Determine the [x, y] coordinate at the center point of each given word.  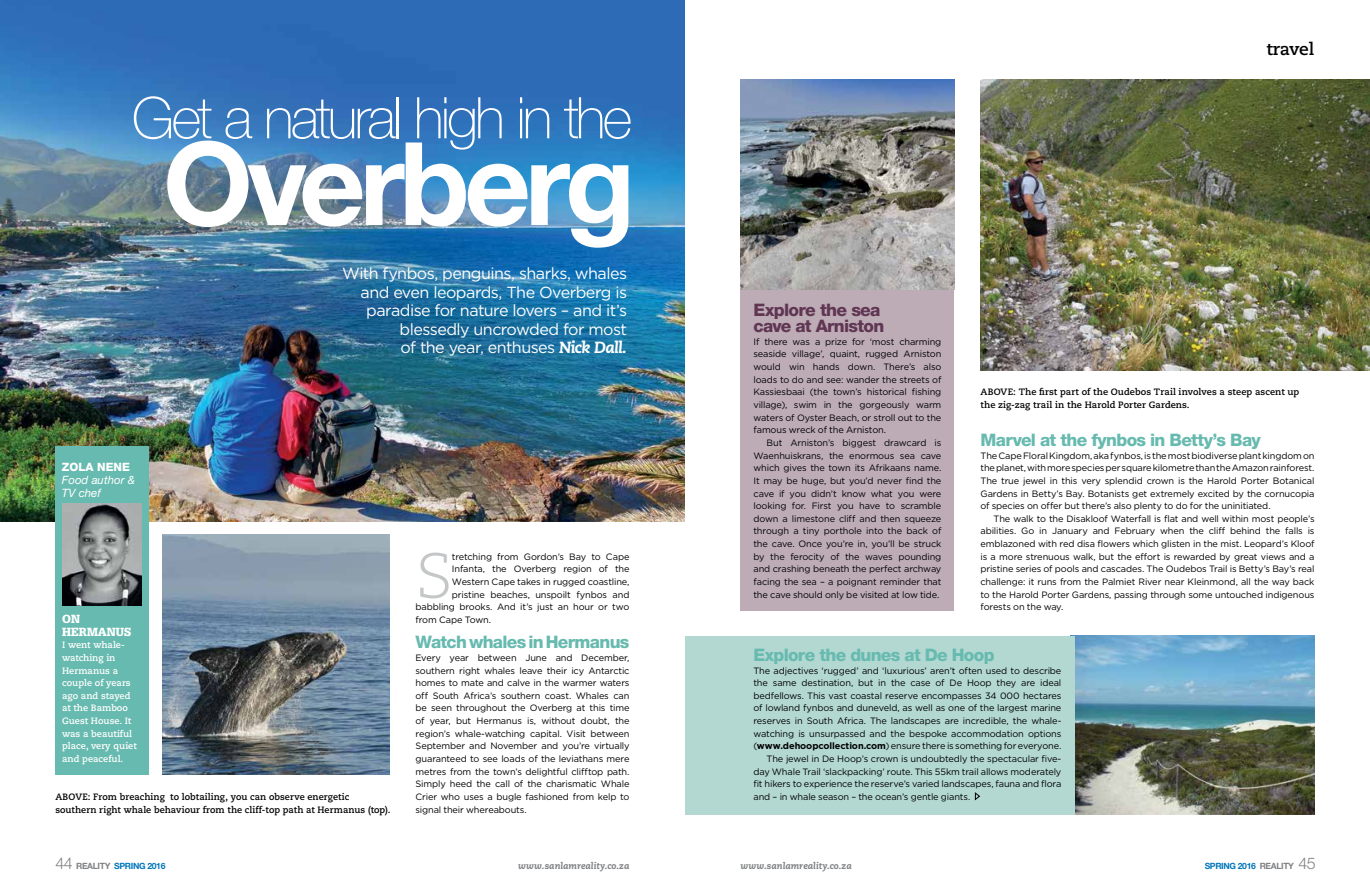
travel [1290, 48]
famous [770, 429]
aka [1101, 455]
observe [287, 796]
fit [758, 783]
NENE [113, 467]
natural [333, 118]
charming [920, 342]
